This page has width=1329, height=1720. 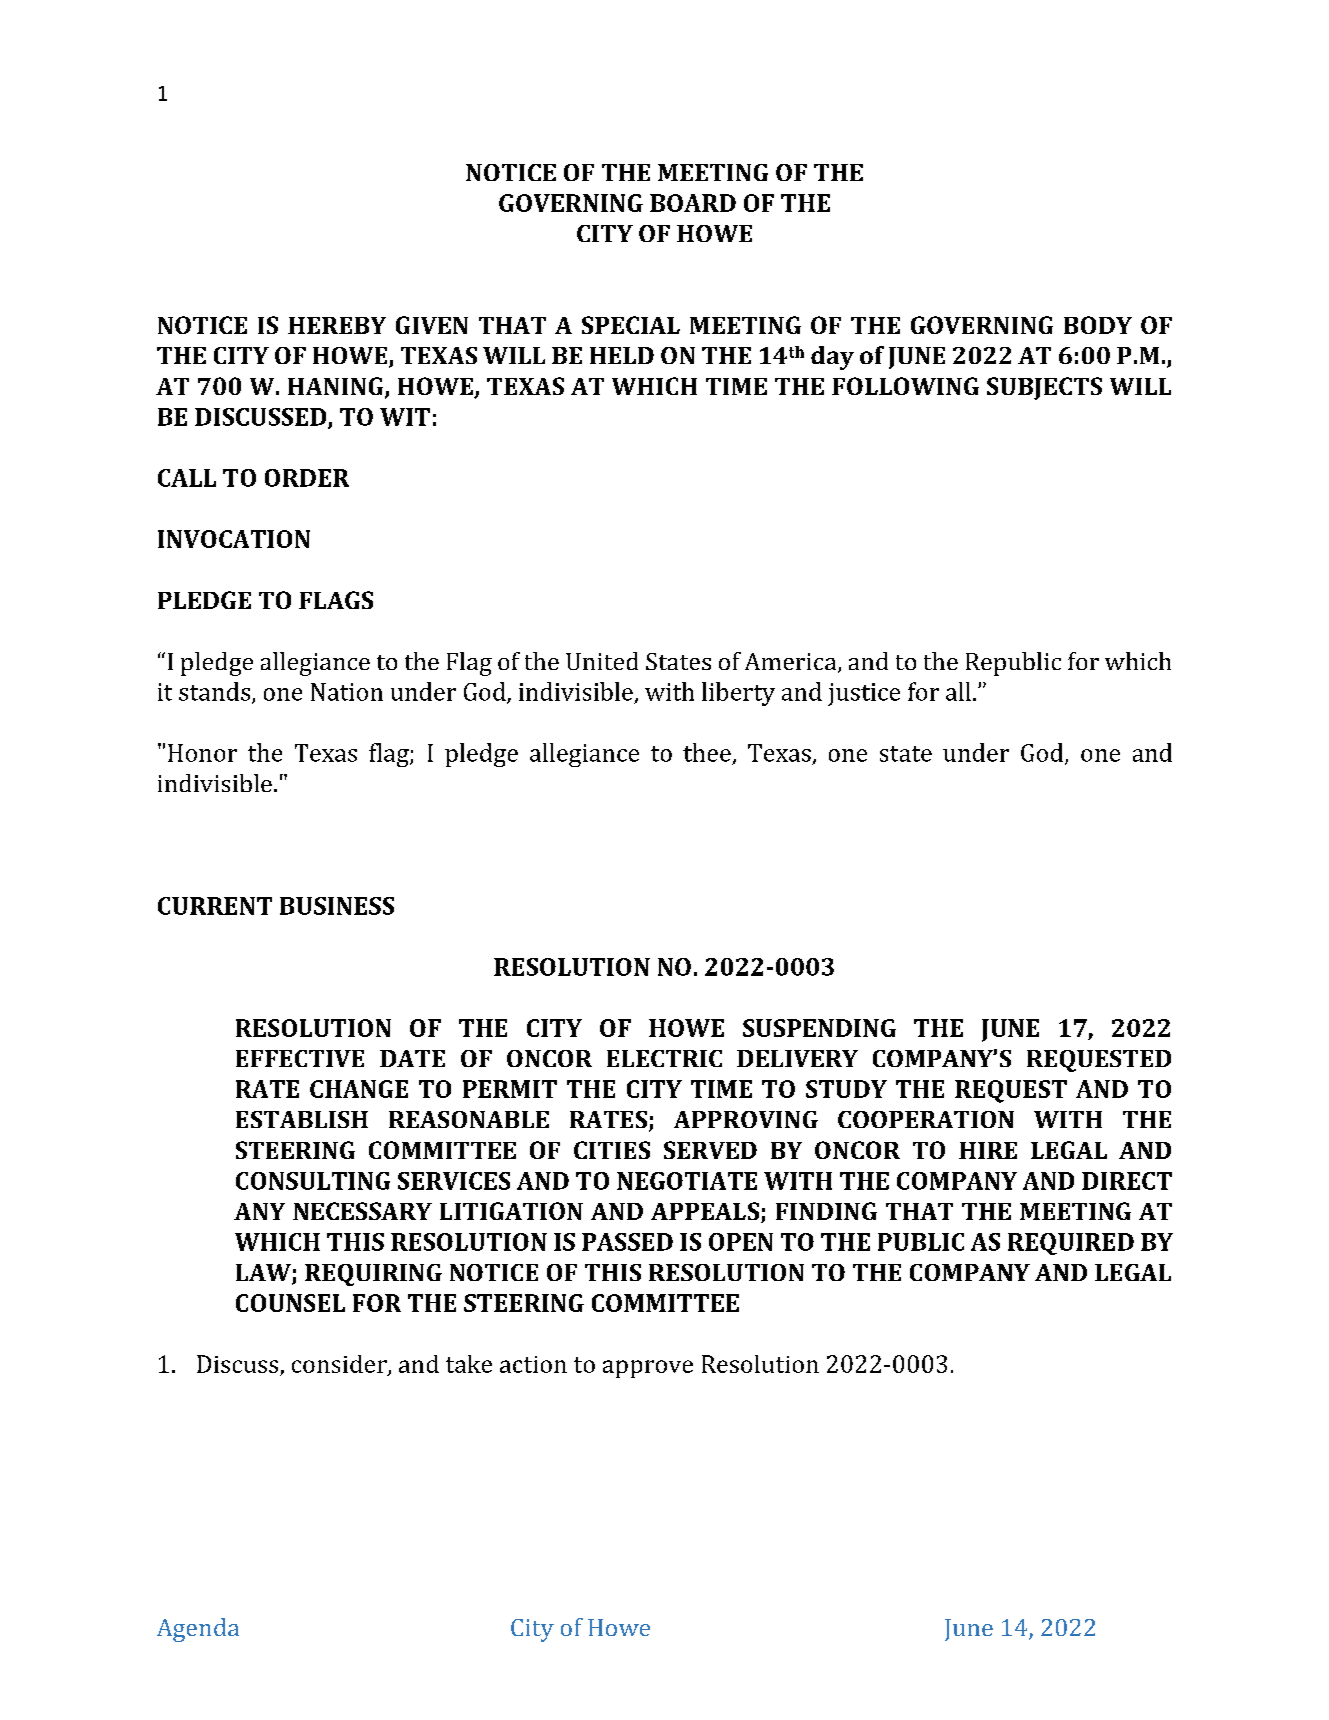 I want to click on Agenda, so click(x=198, y=1630).
